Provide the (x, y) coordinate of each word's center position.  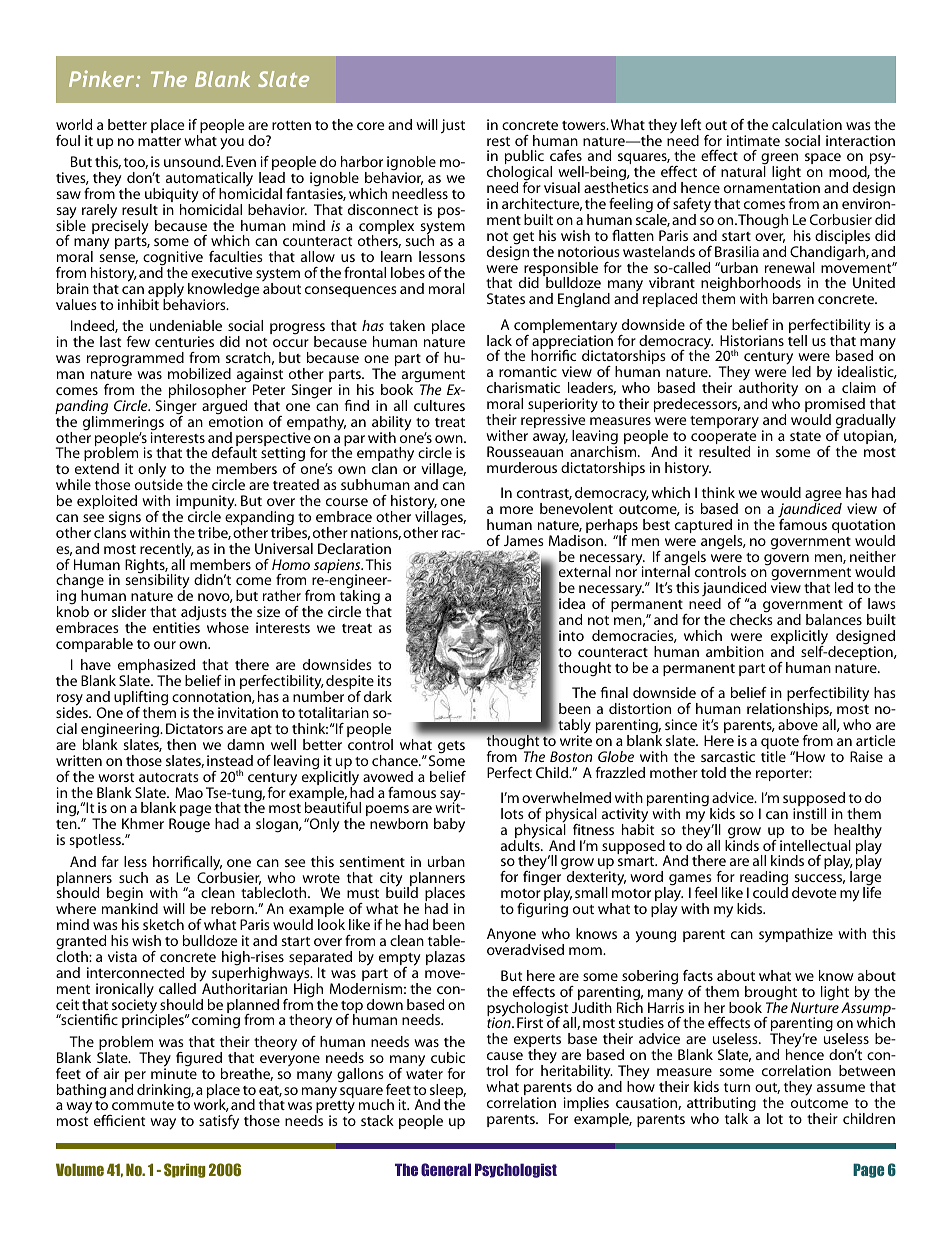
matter (159, 141)
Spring (185, 1170)
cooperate (725, 439)
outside (159, 483)
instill (809, 813)
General (446, 1169)
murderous (522, 467)
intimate (753, 140)
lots (512, 813)
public (524, 158)
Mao (189, 792)
